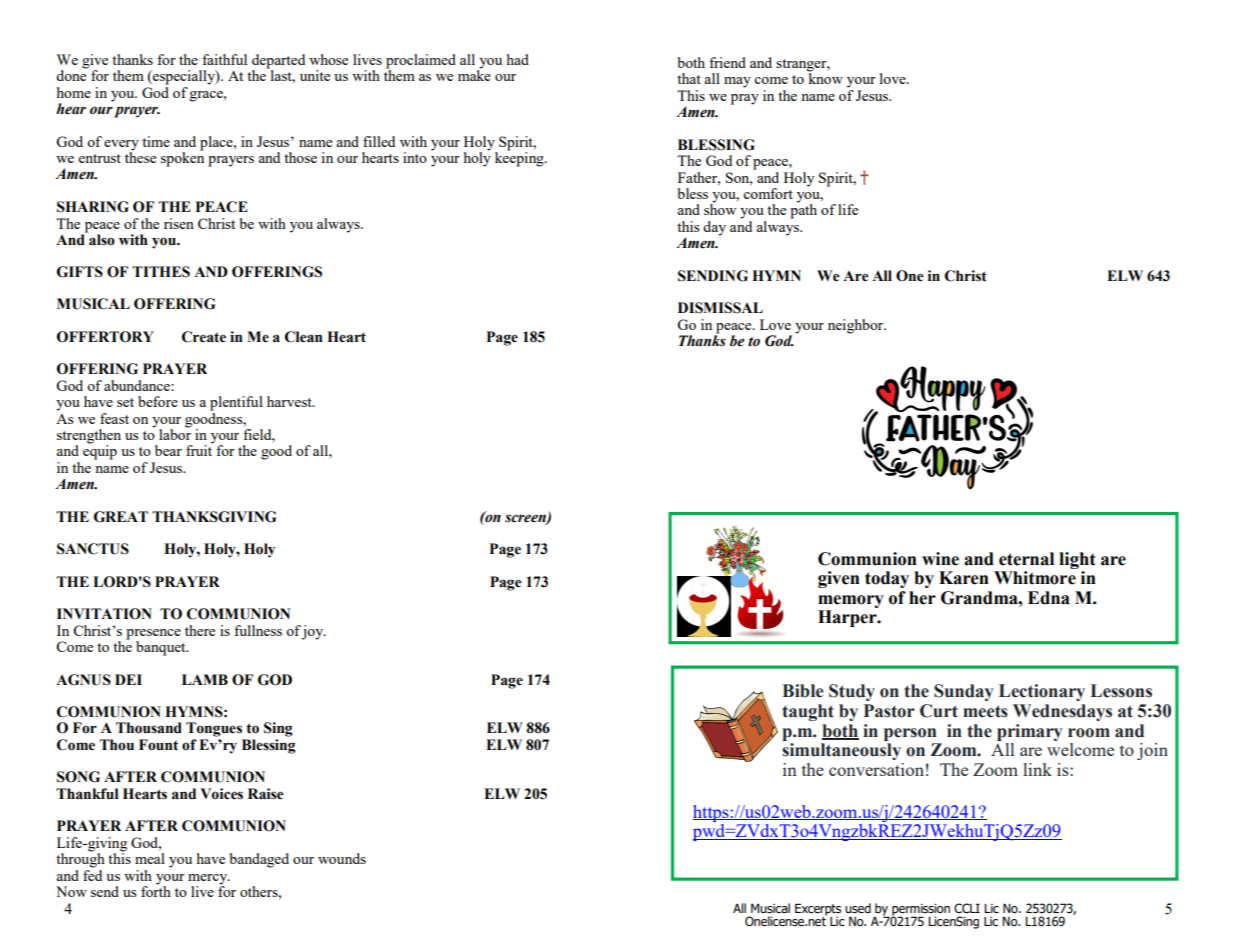 Image resolution: width=1233 pixels, height=952 pixels. I want to click on Create, so click(204, 337).
